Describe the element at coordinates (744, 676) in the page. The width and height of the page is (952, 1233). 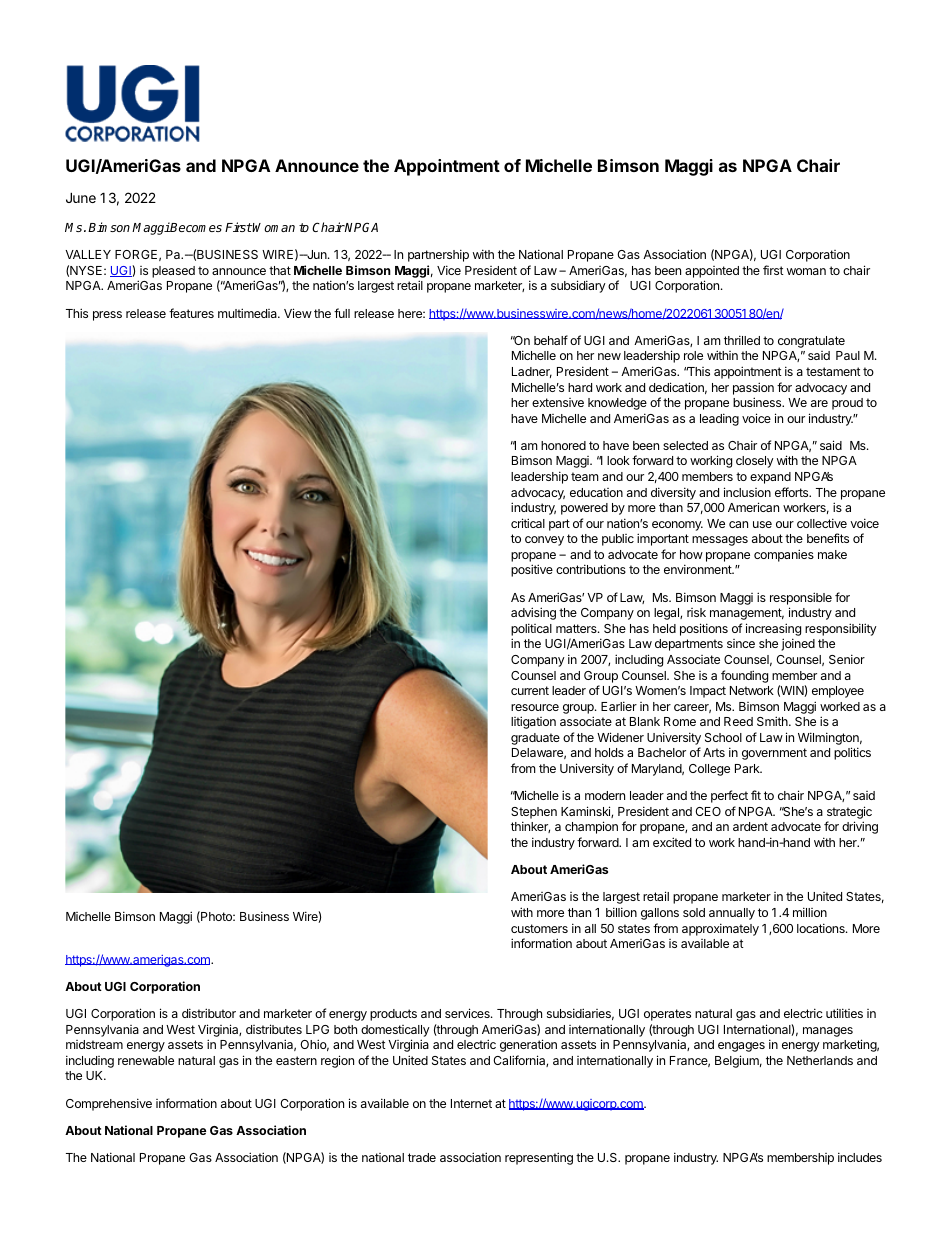
I see `founding` at that location.
